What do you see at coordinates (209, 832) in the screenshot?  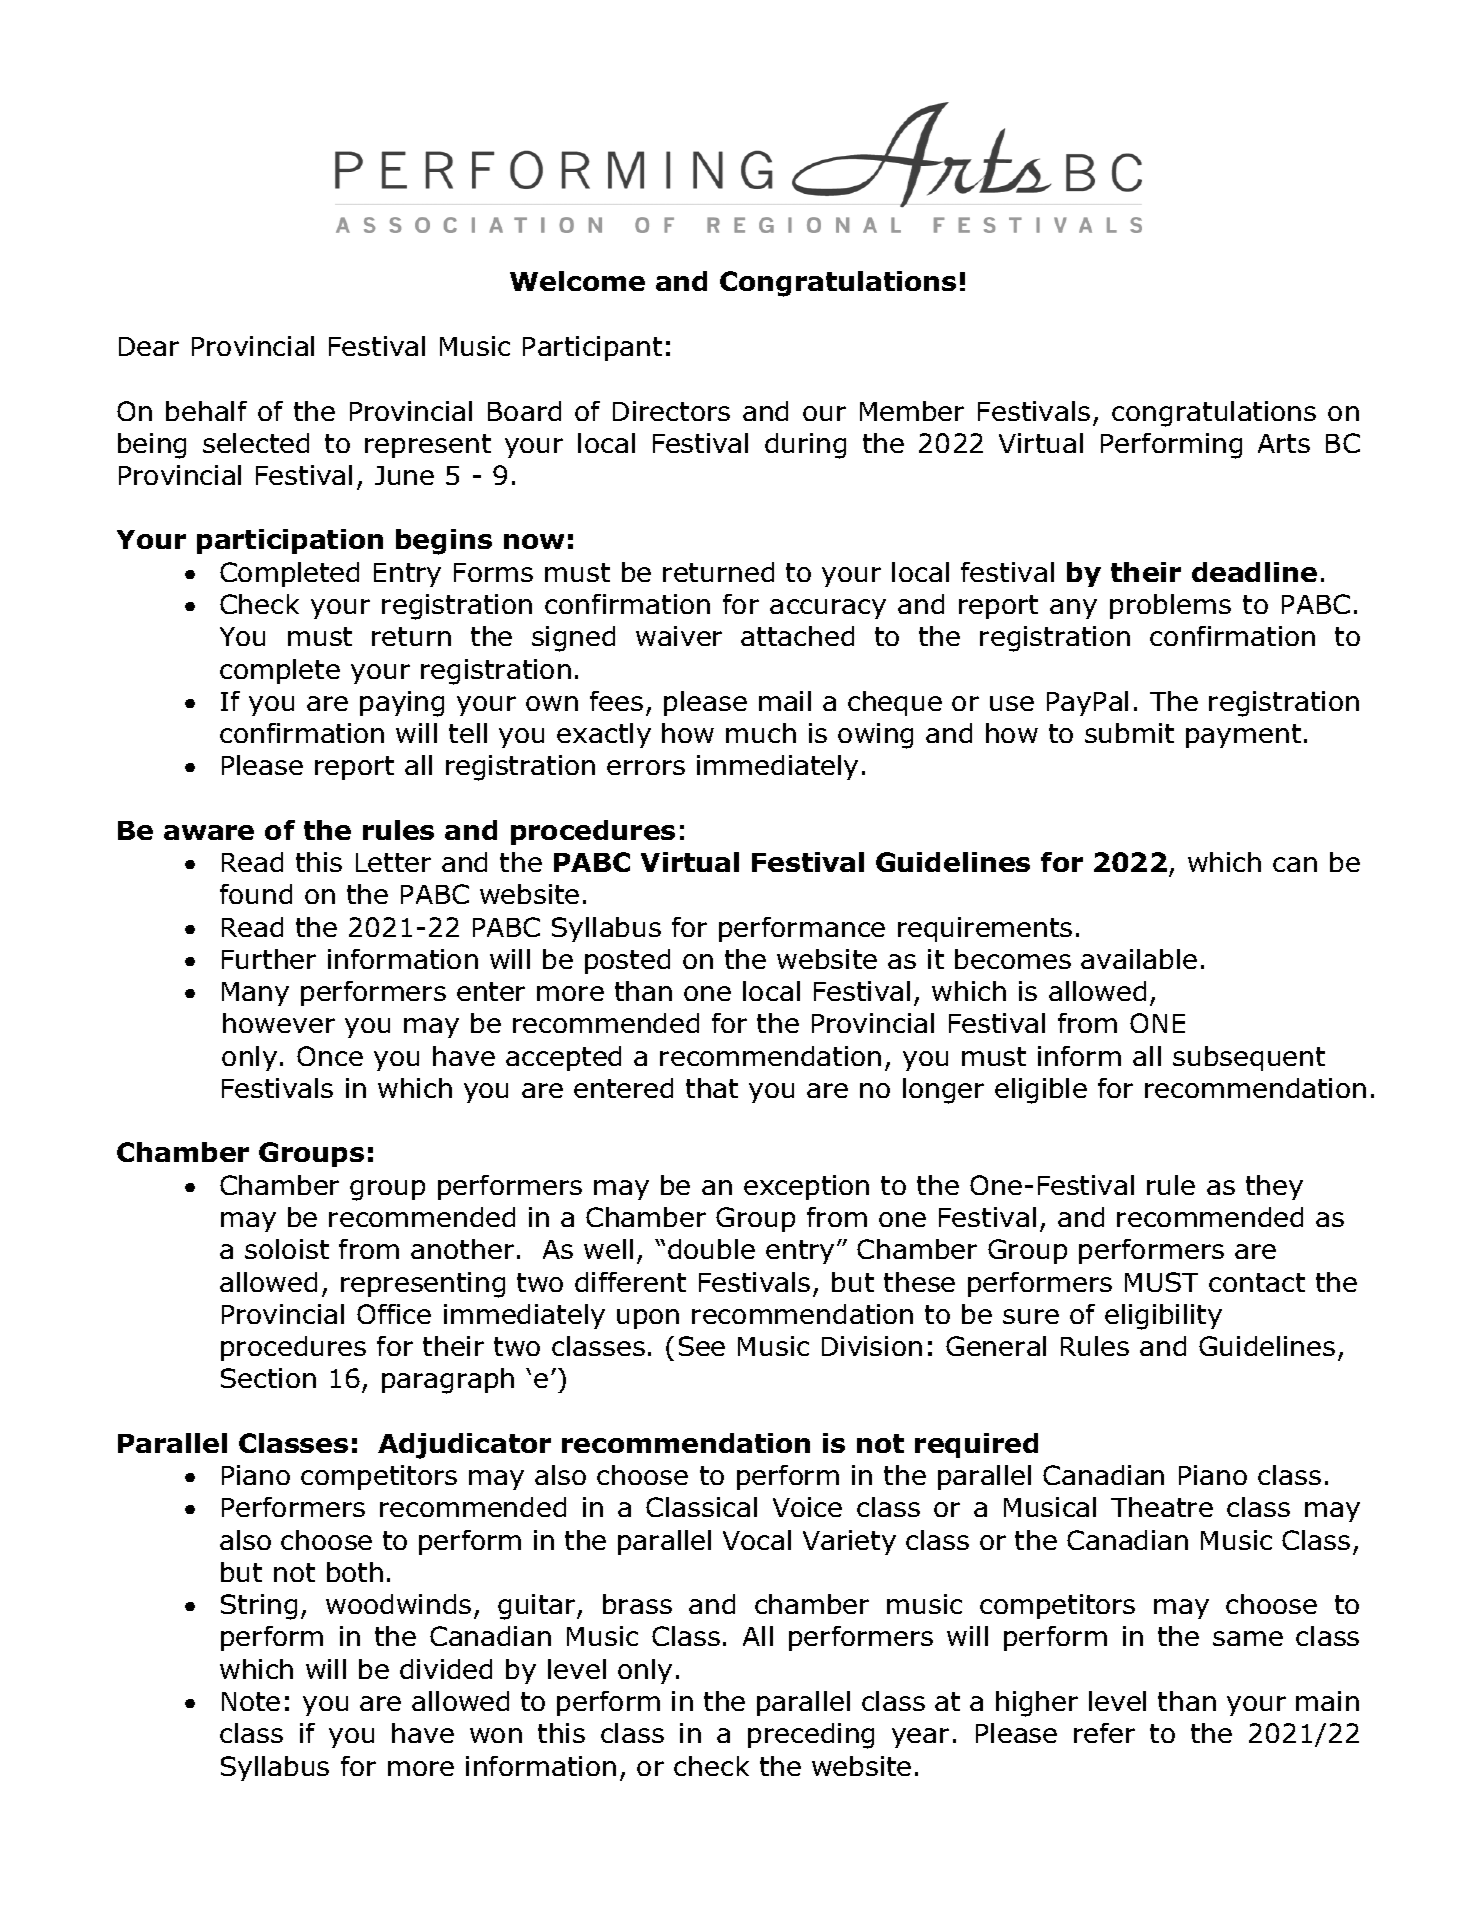 I see `aware` at bounding box center [209, 832].
